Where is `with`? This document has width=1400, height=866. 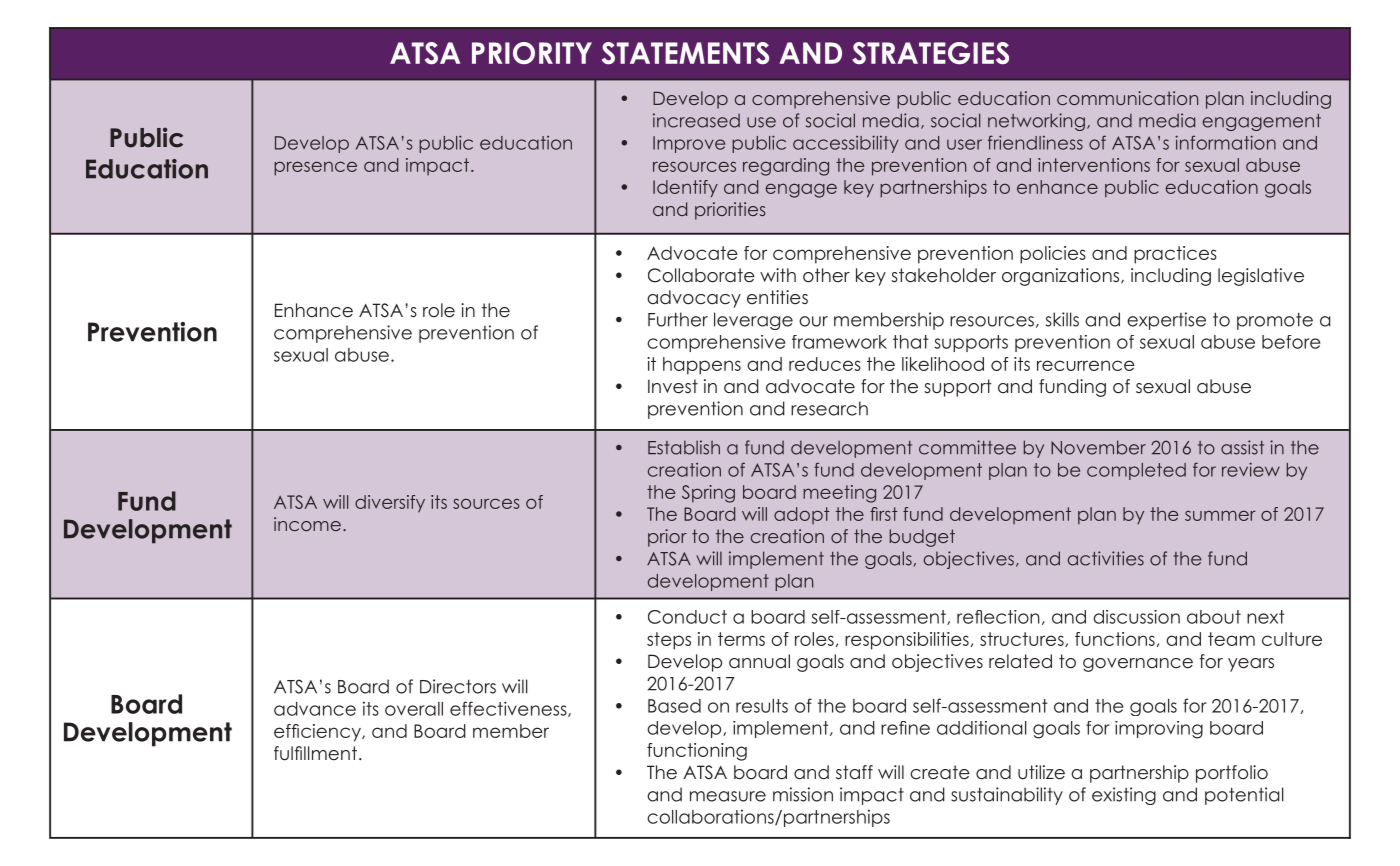
with is located at coordinates (778, 275).
